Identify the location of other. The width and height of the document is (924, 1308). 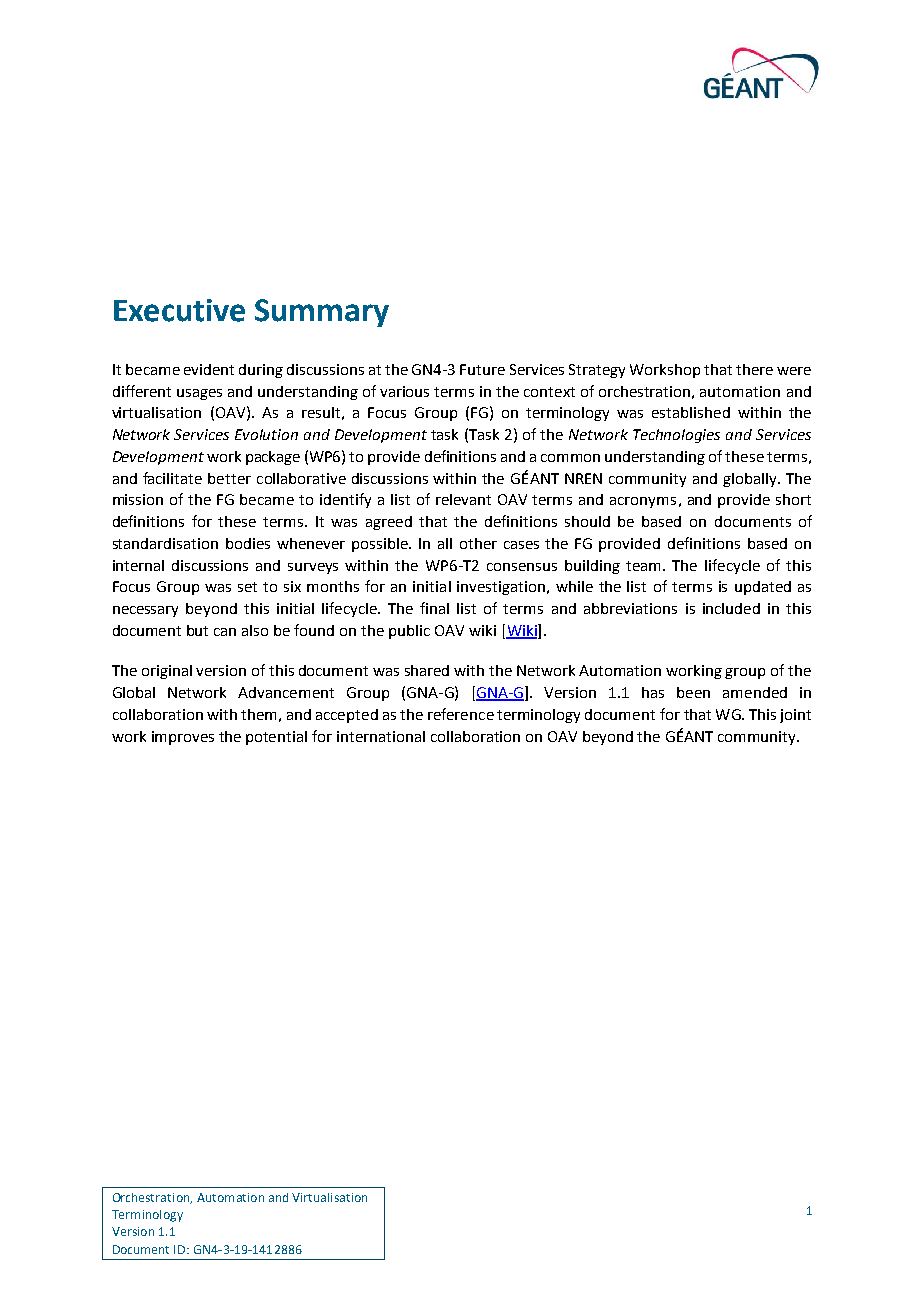
(478, 543).
